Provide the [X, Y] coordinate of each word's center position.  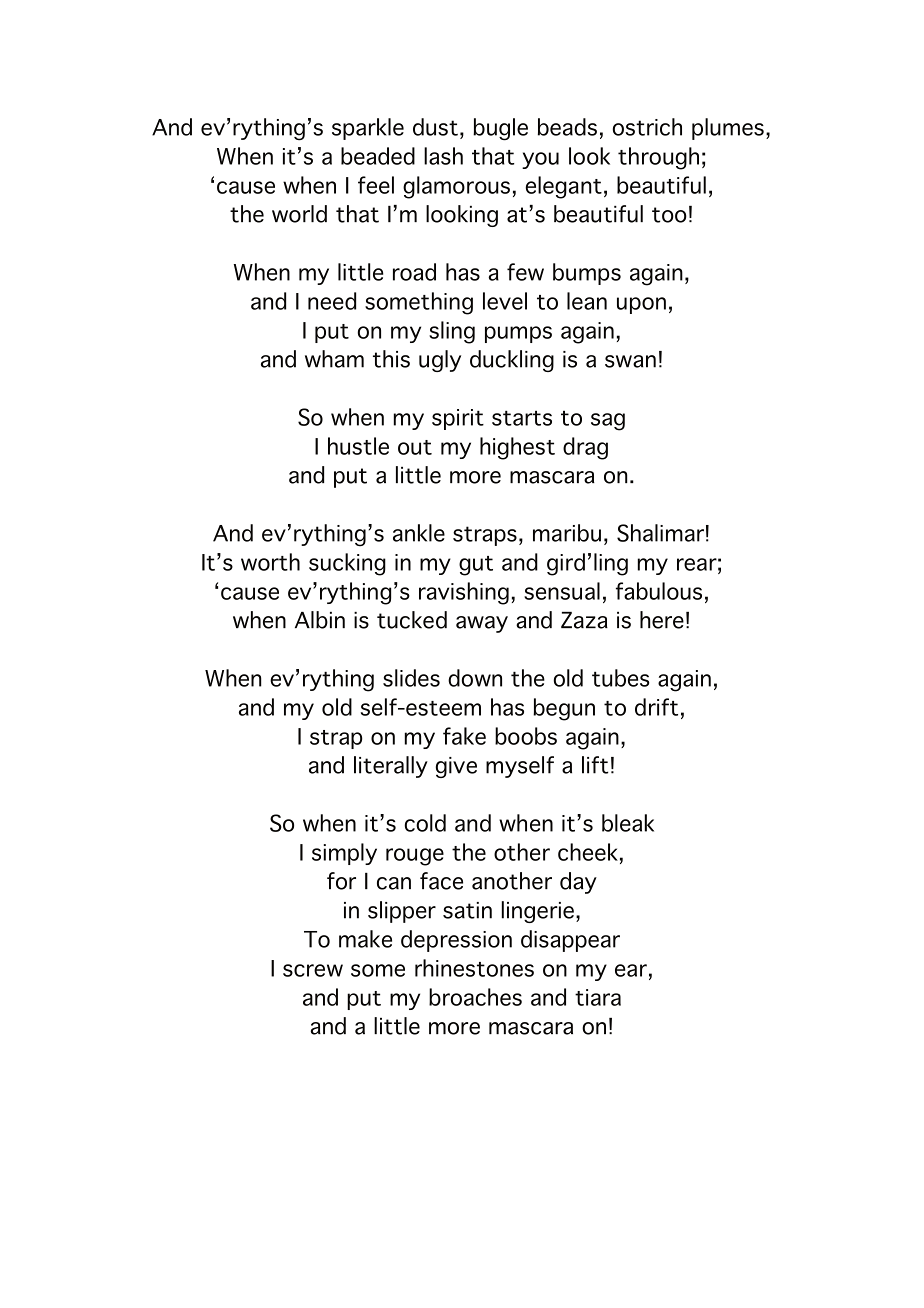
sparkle [368, 129]
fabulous [659, 591]
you [540, 160]
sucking [347, 564]
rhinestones [474, 968]
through [658, 158]
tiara [598, 997]
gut [476, 566]
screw [313, 970]
